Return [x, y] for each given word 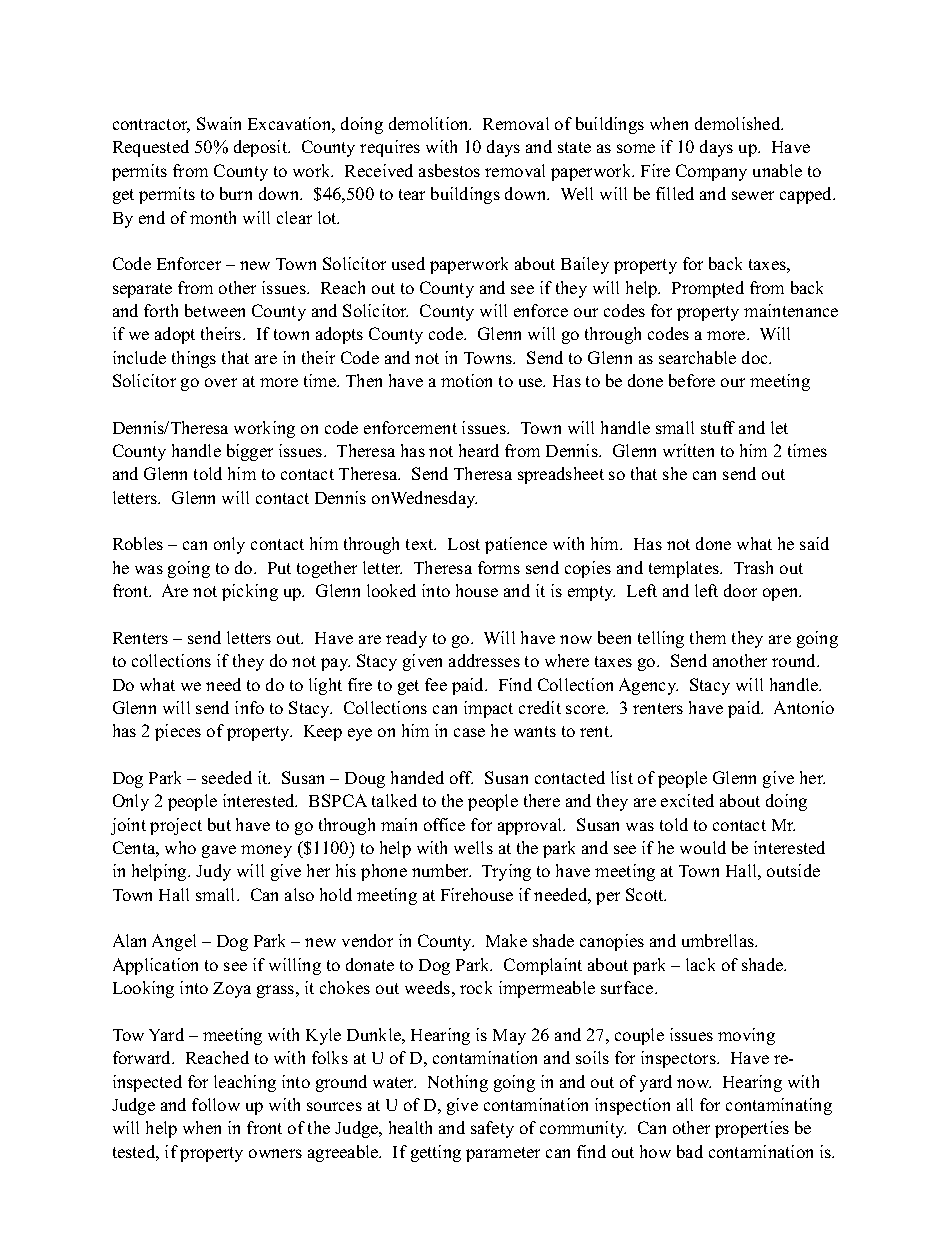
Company [711, 172]
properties [752, 1129]
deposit [262, 148]
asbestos [449, 170]
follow [216, 1104]
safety [492, 1129]
